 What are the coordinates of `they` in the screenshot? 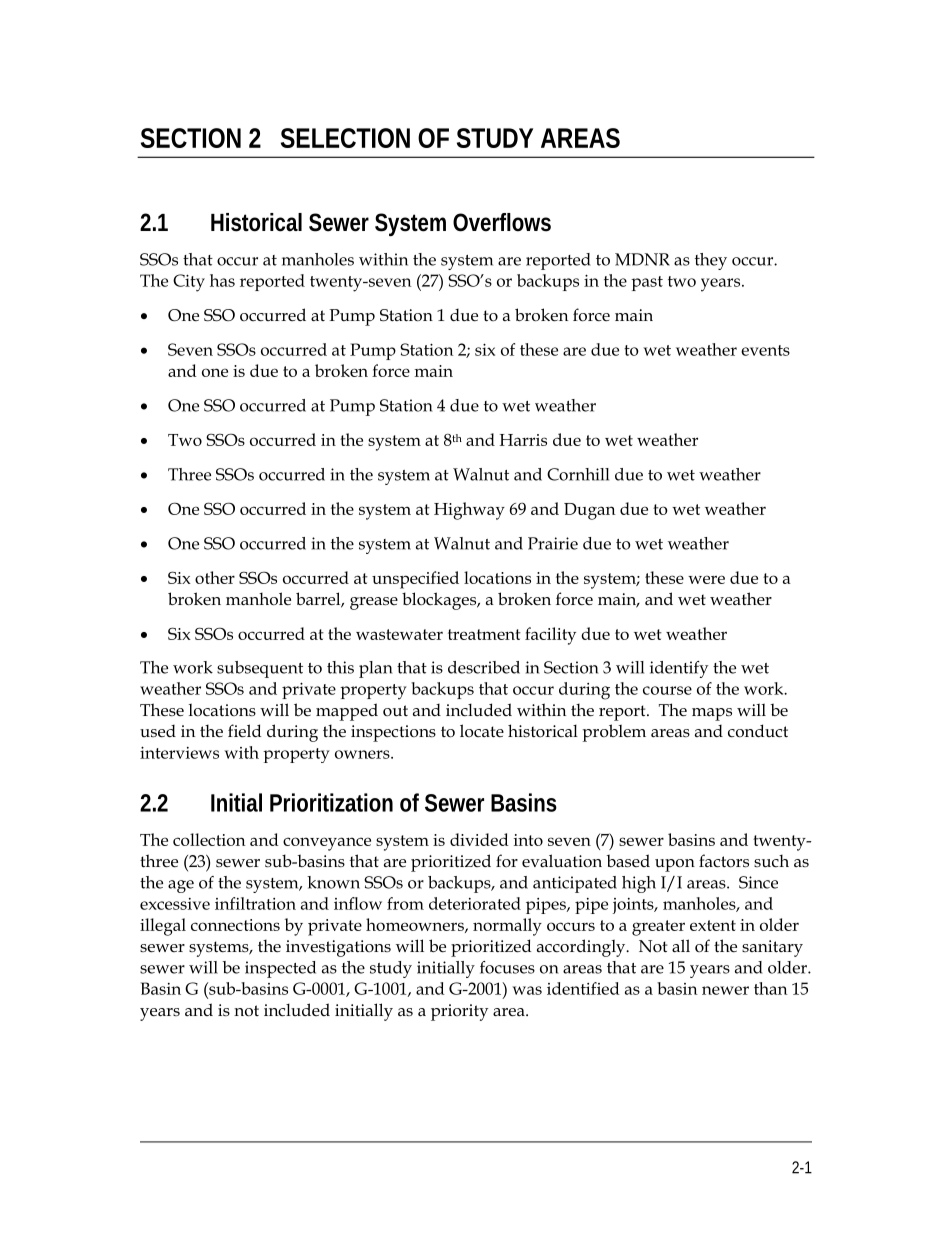 It's located at (711, 261).
